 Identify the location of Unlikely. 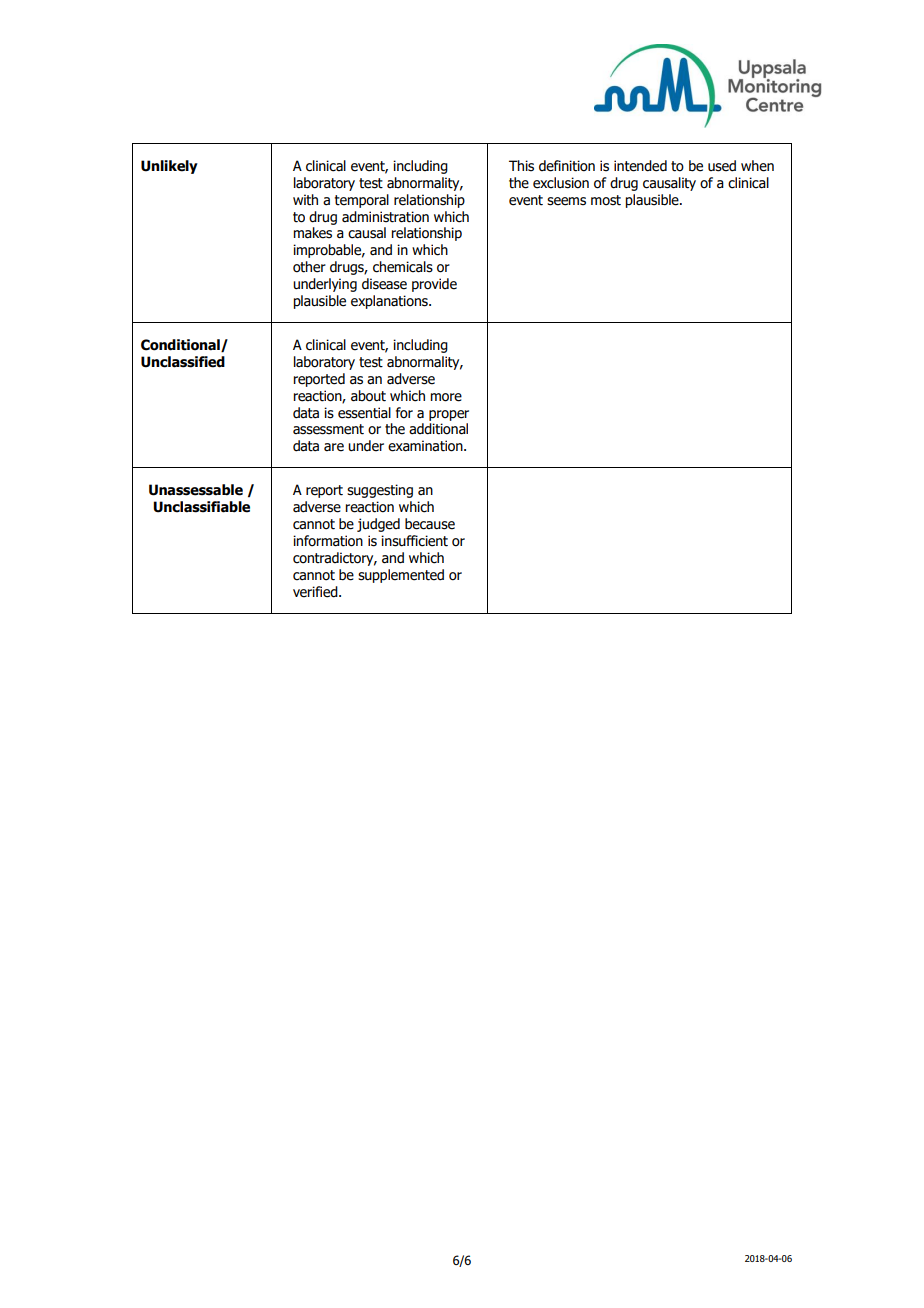
(169, 167).
